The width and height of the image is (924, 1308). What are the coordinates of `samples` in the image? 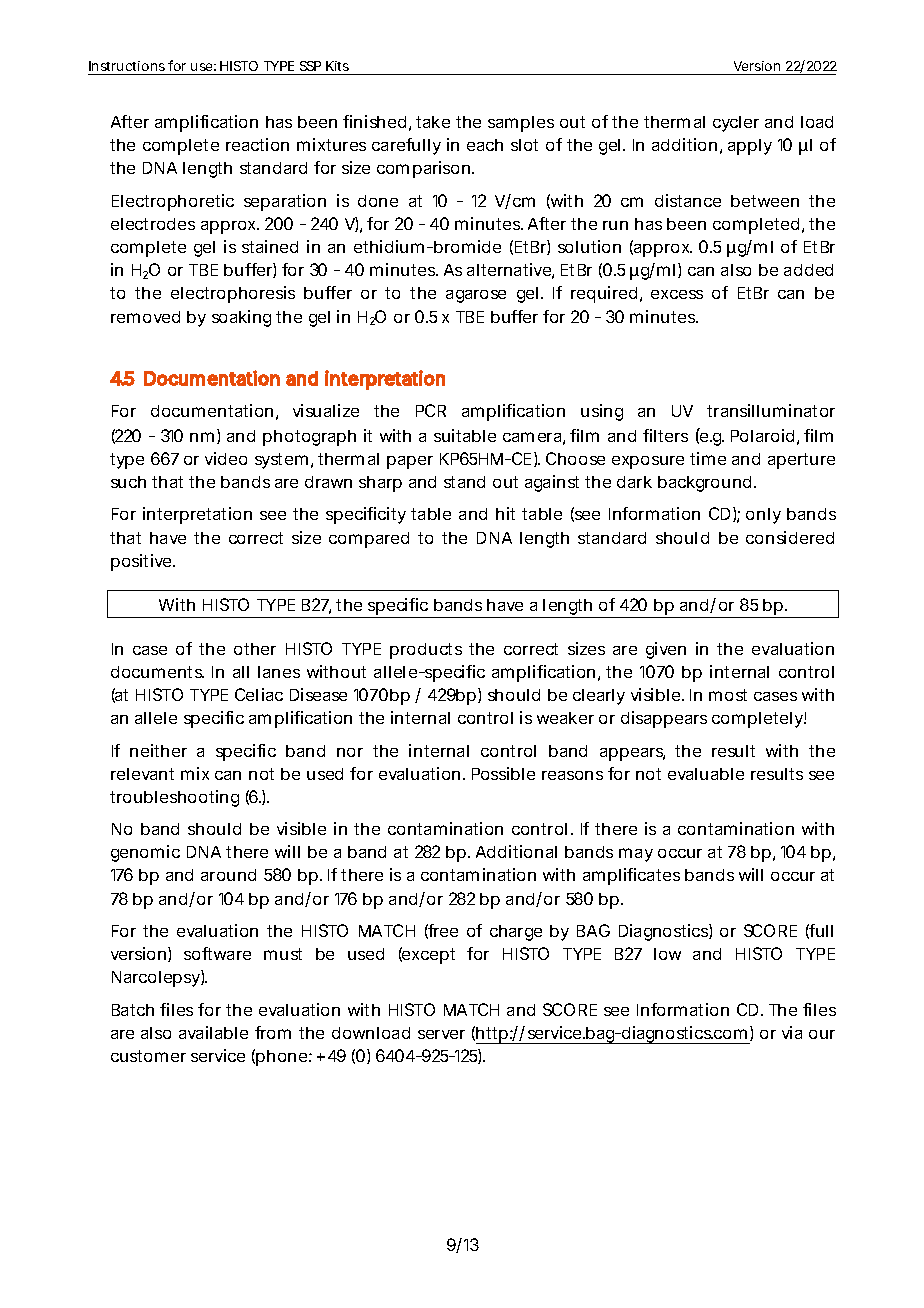 It's located at (521, 124).
